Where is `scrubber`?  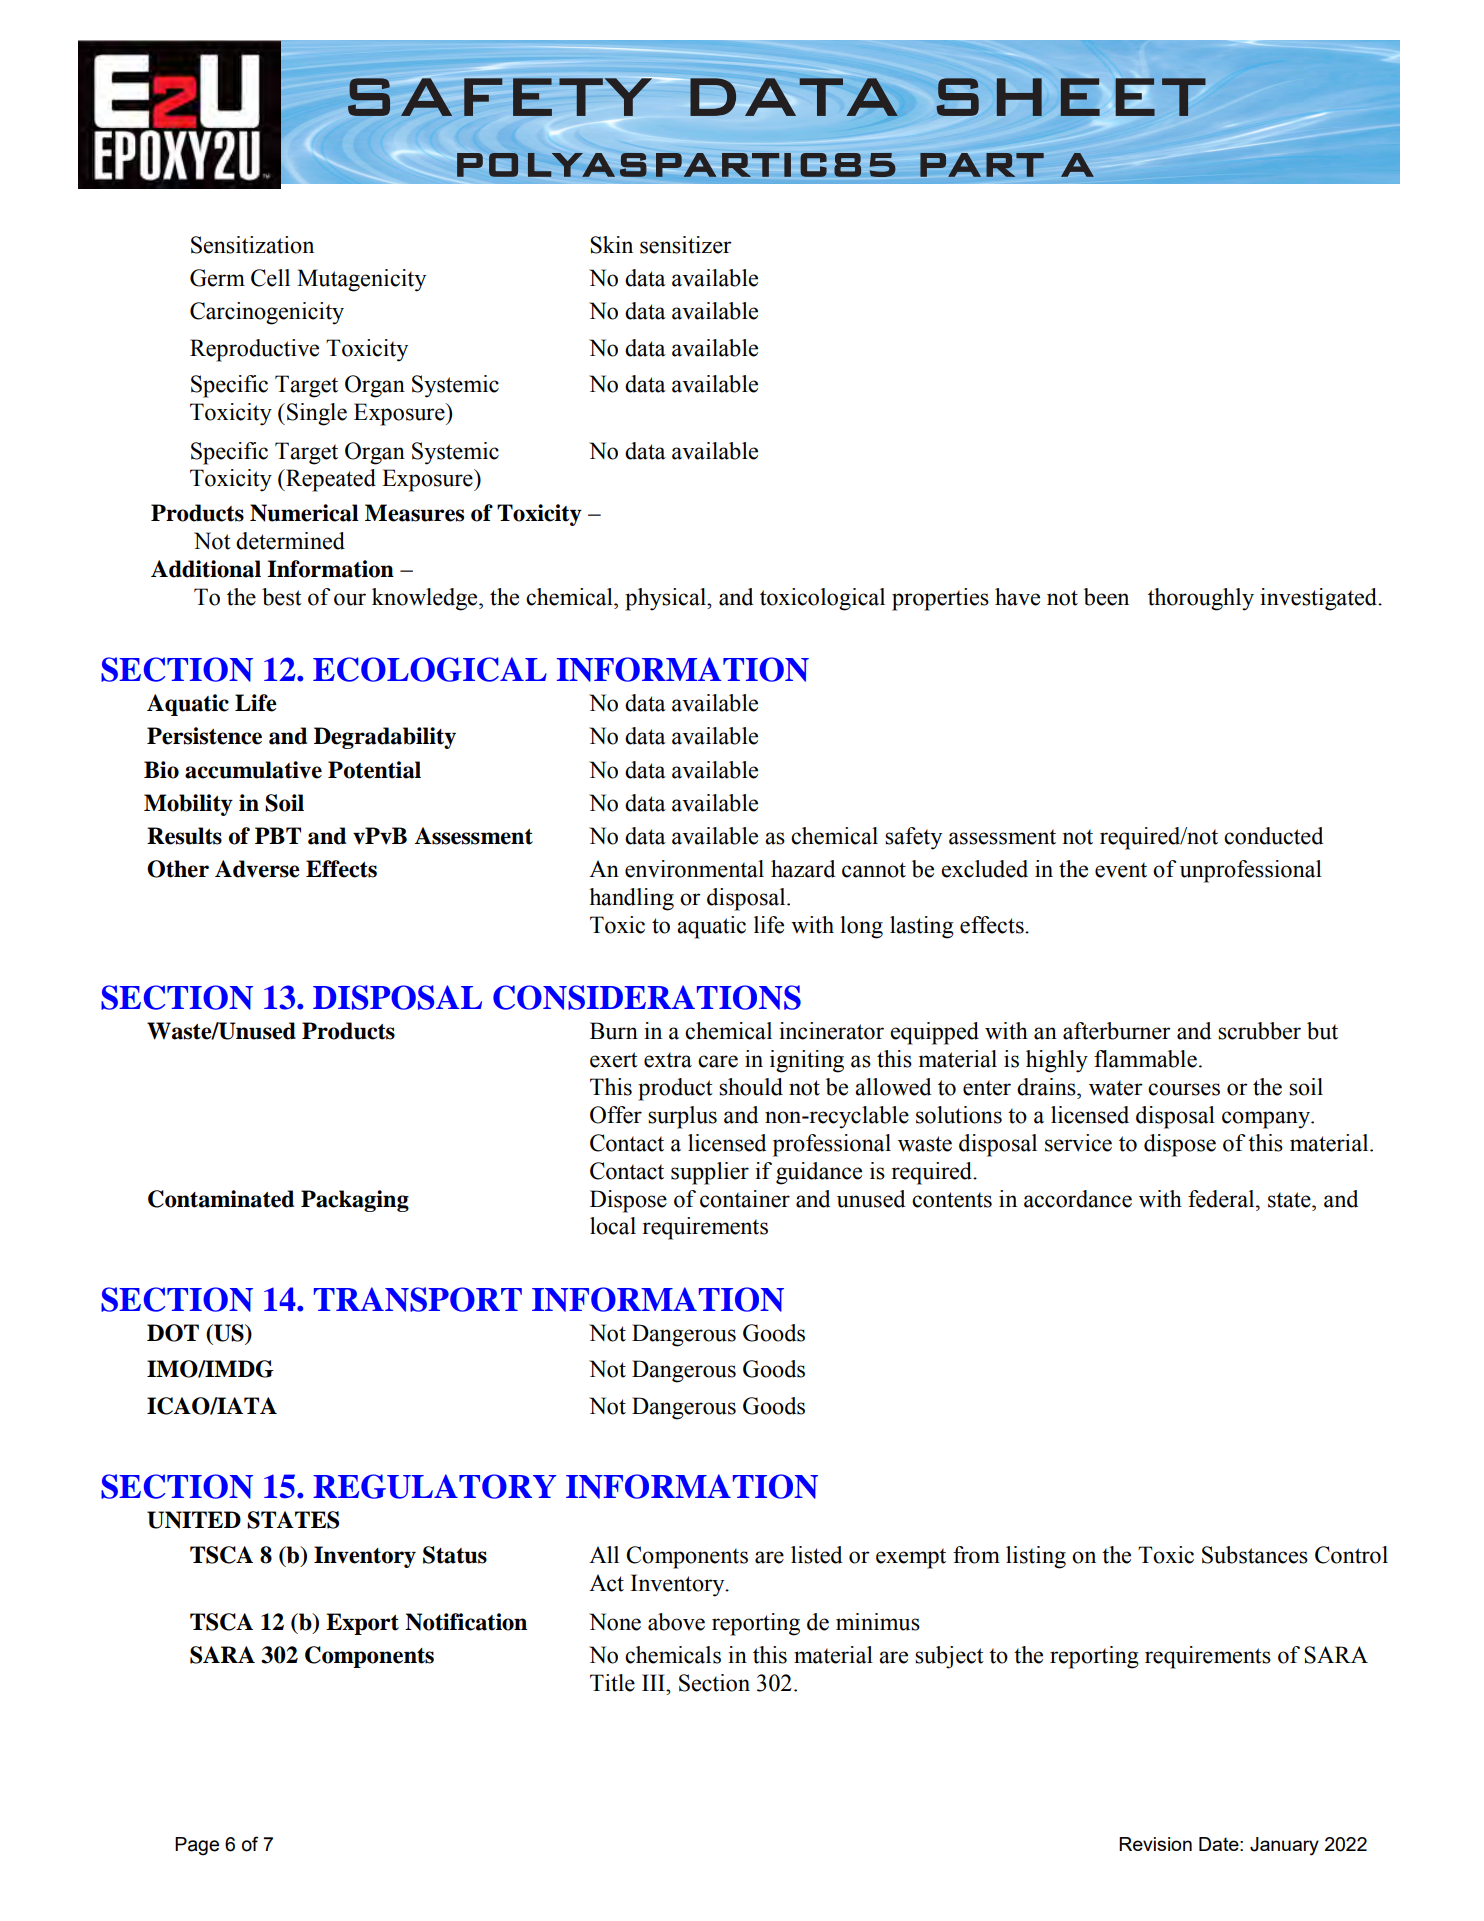 scrubber is located at coordinates (1259, 1031).
